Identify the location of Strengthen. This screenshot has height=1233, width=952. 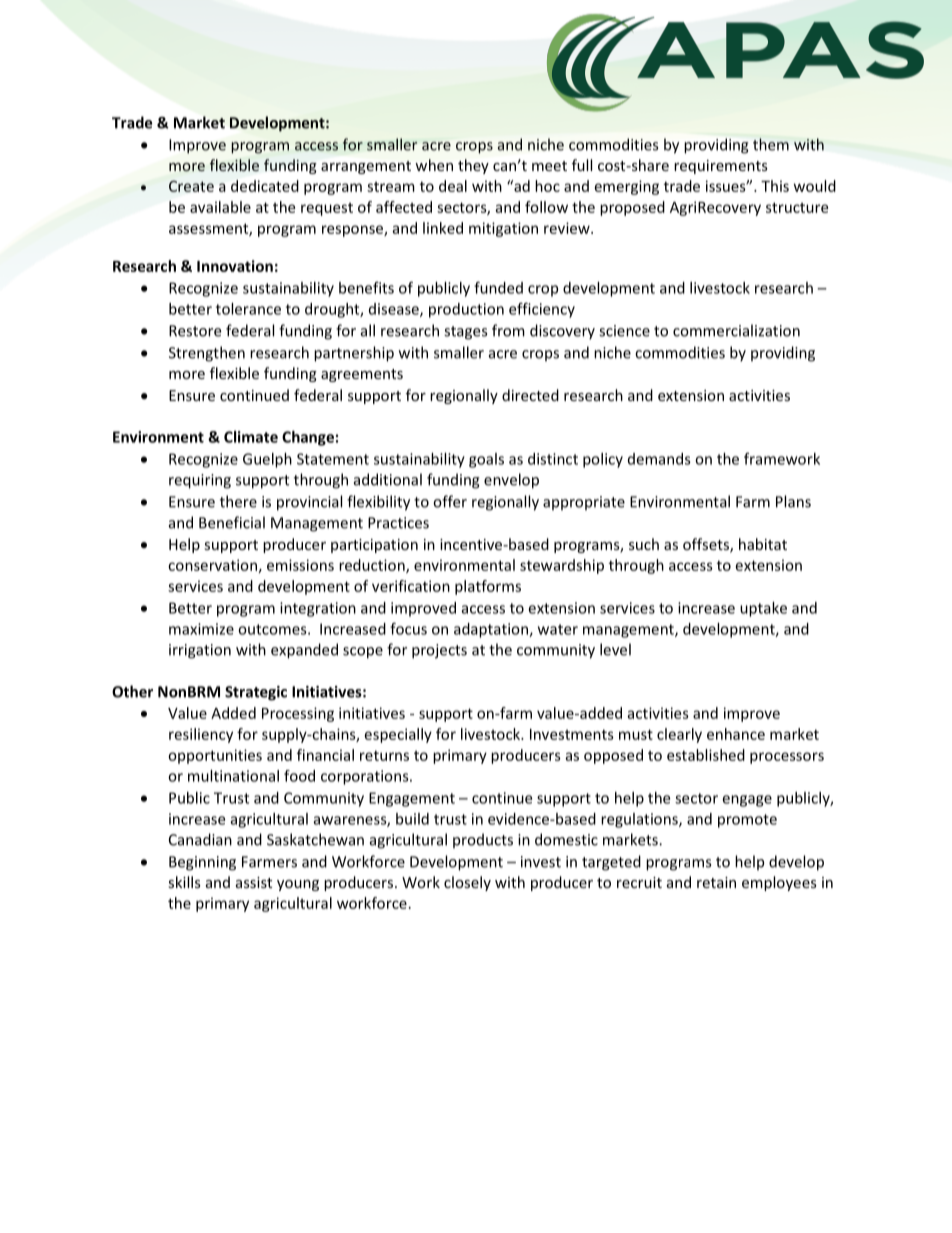
(207, 354).
